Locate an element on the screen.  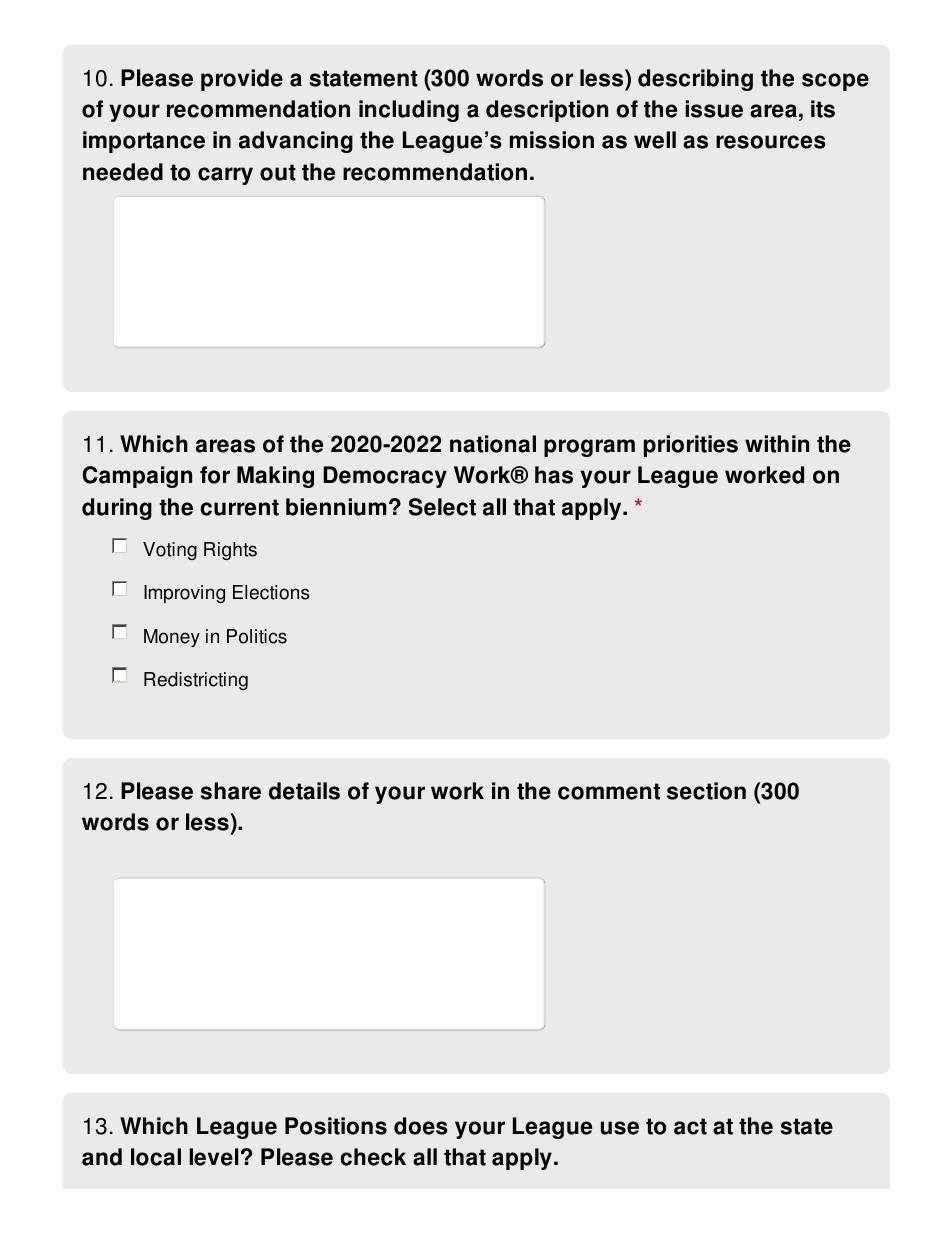
Select is located at coordinates (442, 507).
